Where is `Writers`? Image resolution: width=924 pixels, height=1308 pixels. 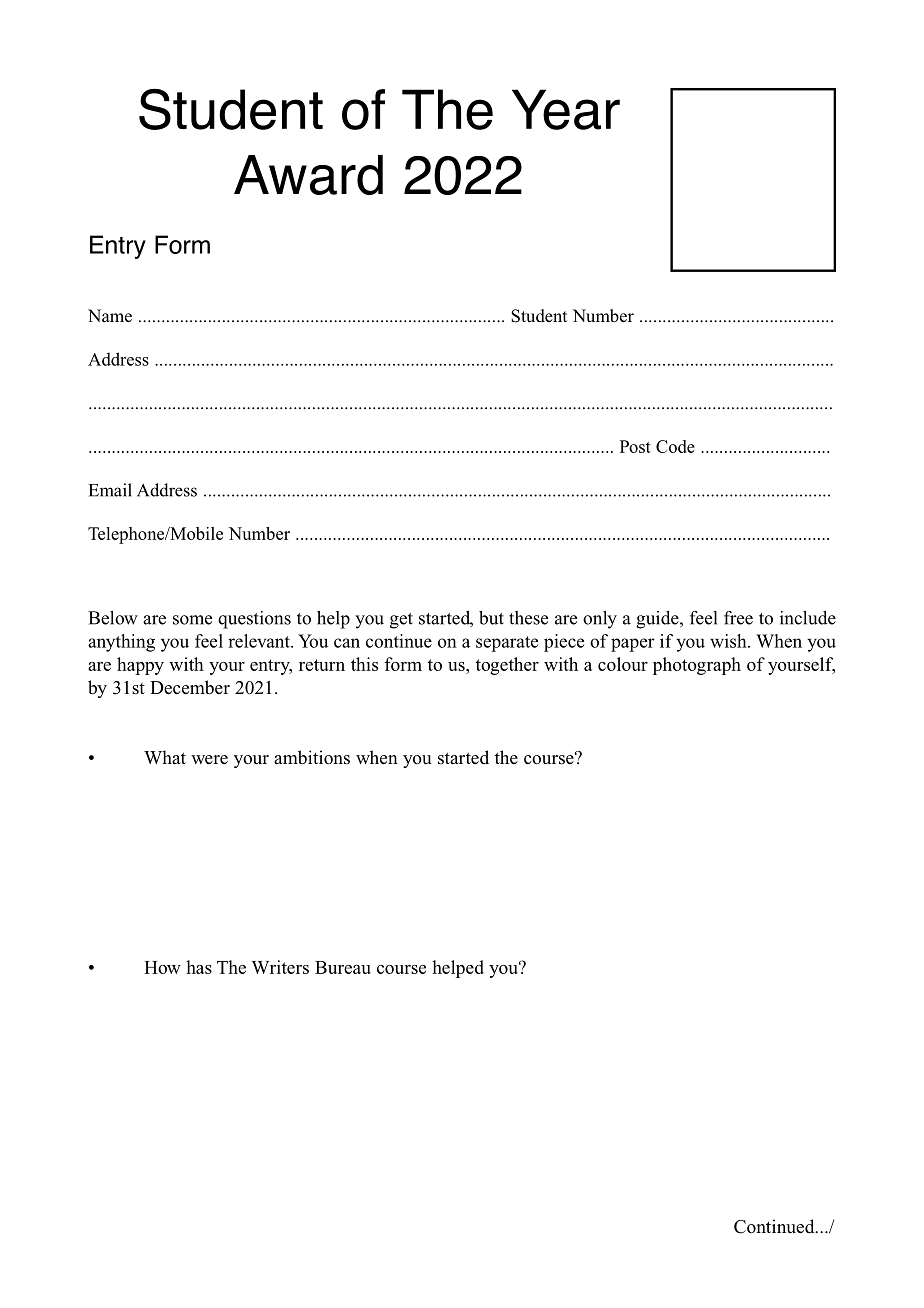 Writers is located at coordinates (280, 967).
